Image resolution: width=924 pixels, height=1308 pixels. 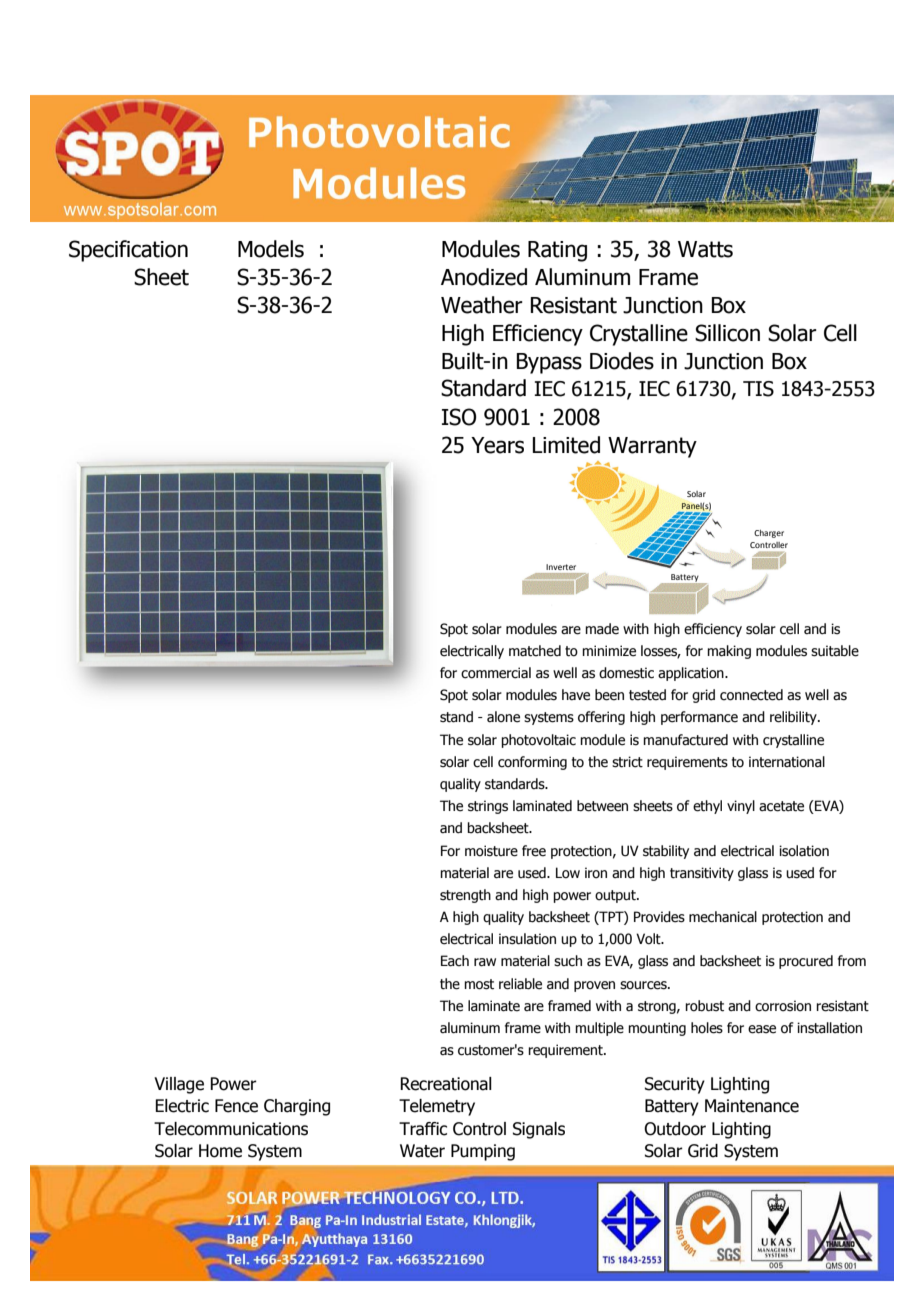 I want to click on Charger, so click(x=769, y=534).
